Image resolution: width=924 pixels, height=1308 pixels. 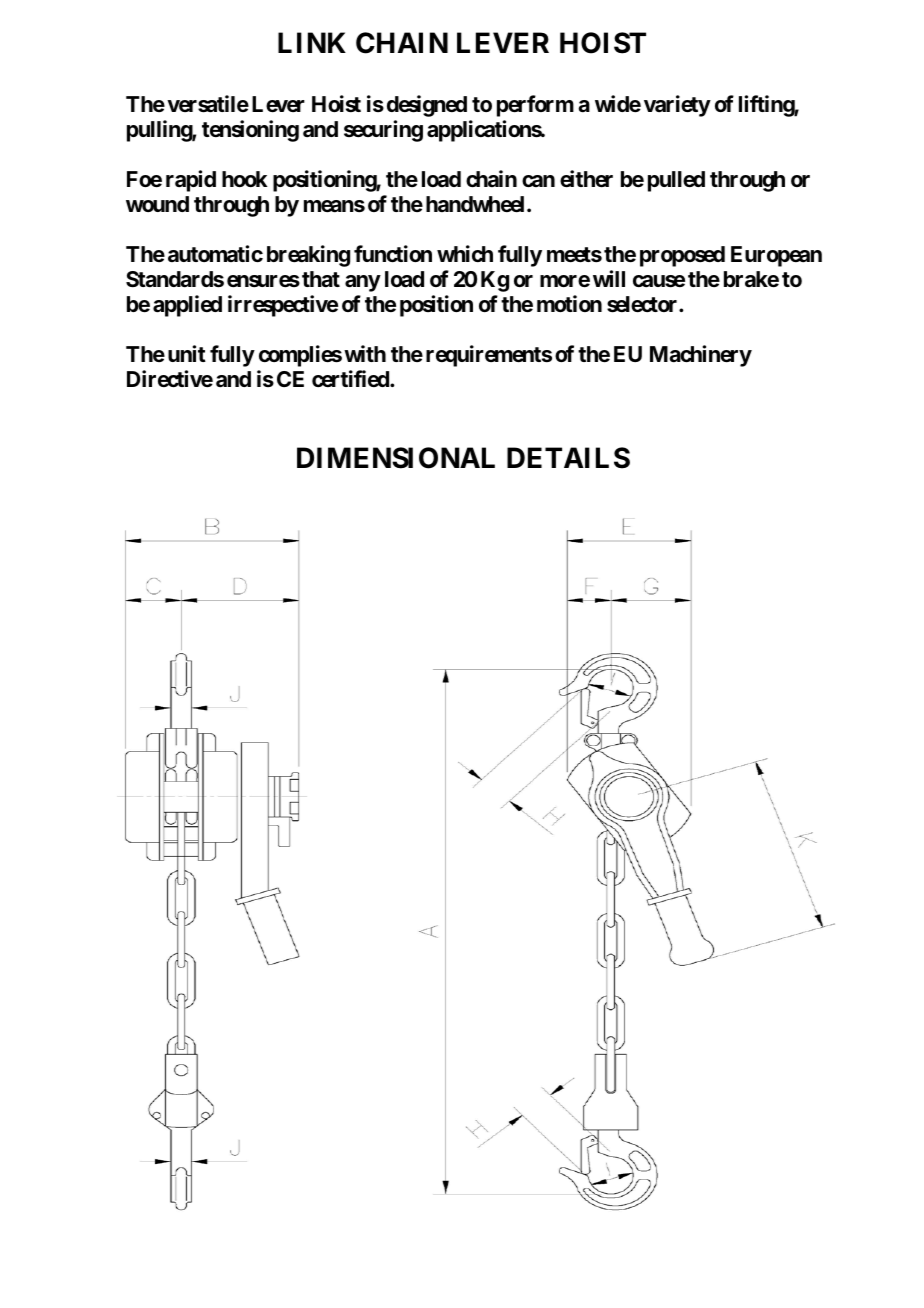 What do you see at coordinates (363, 283) in the screenshot?
I see `any` at bounding box center [363, 283].
